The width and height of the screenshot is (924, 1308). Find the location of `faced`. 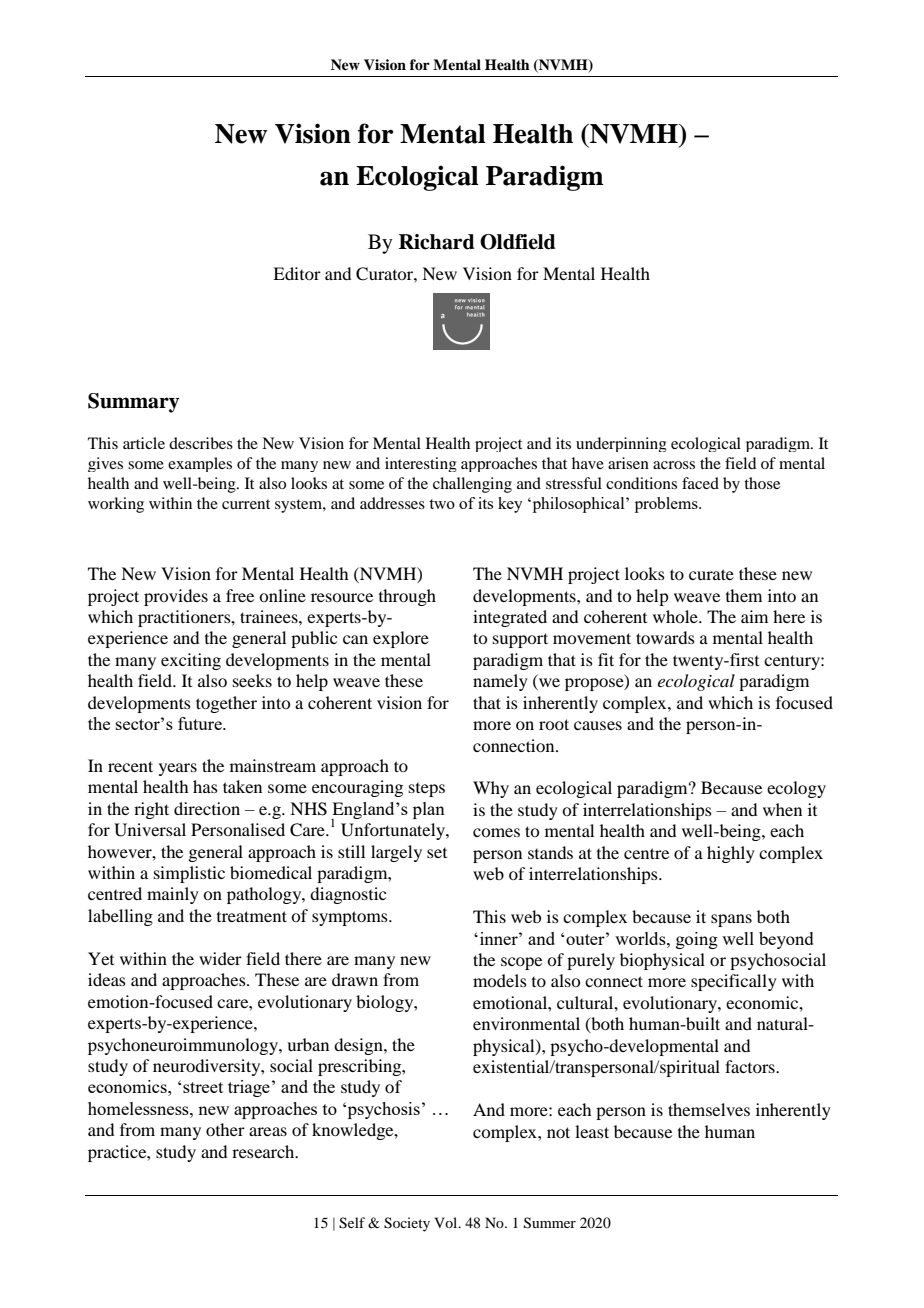

faced is located at coordinates (700, 483).
